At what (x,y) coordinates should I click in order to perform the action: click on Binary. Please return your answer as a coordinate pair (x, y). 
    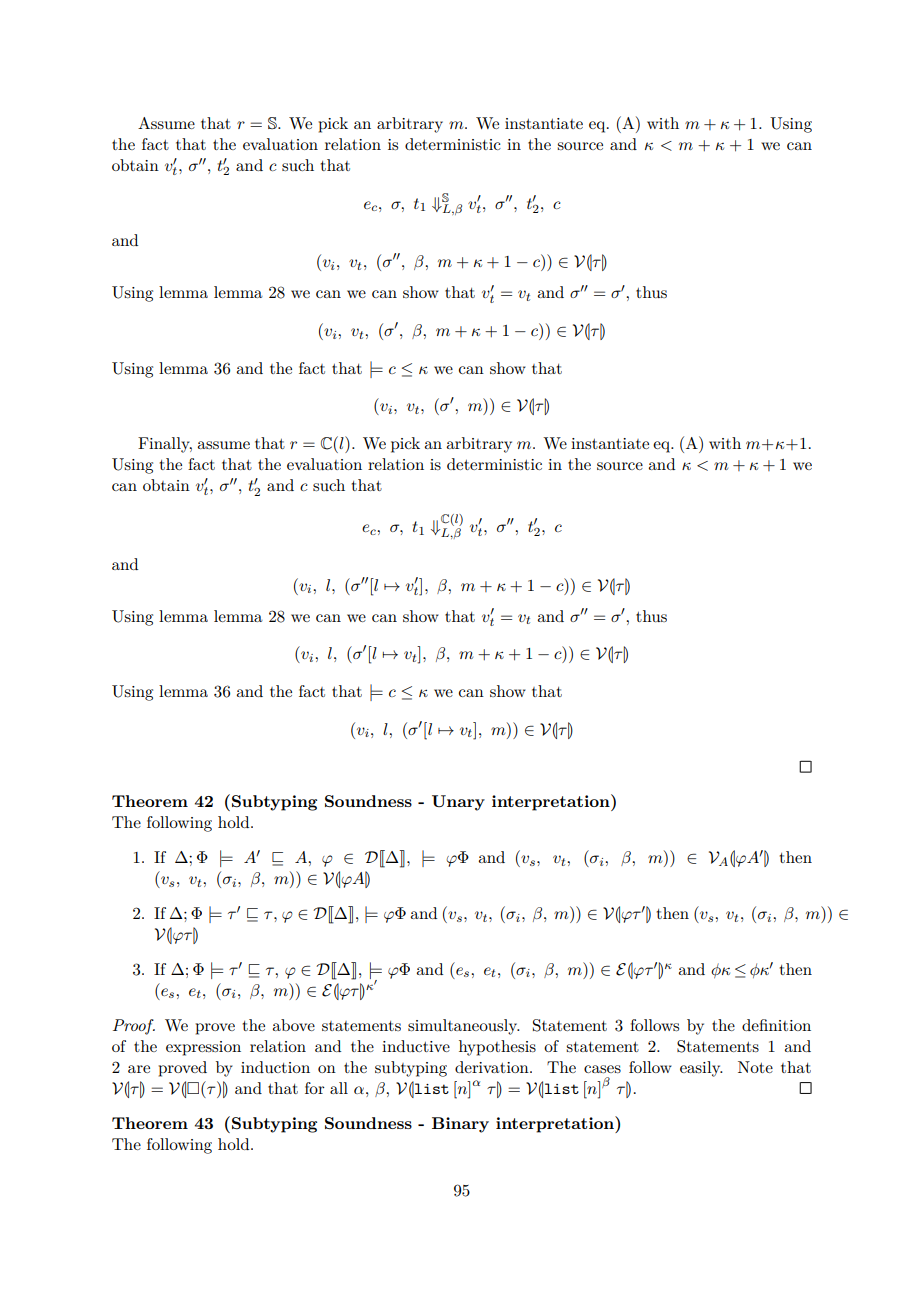
    Looking at the image, I should click on (460, 1125).
